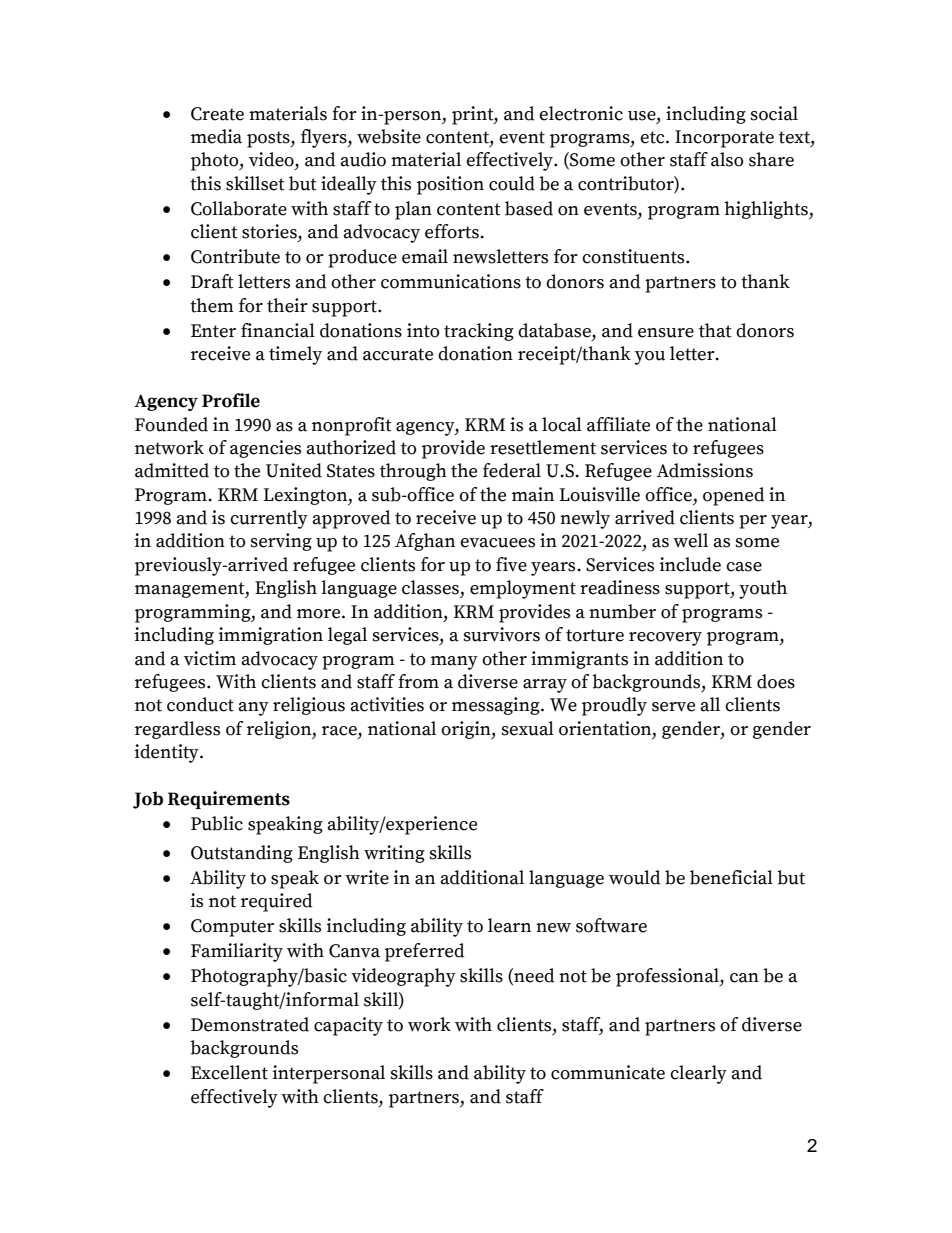  What do you see at coordinates (731, 877) in the screenshot?
I see `beneficial` at bounding box center [731, 877].
